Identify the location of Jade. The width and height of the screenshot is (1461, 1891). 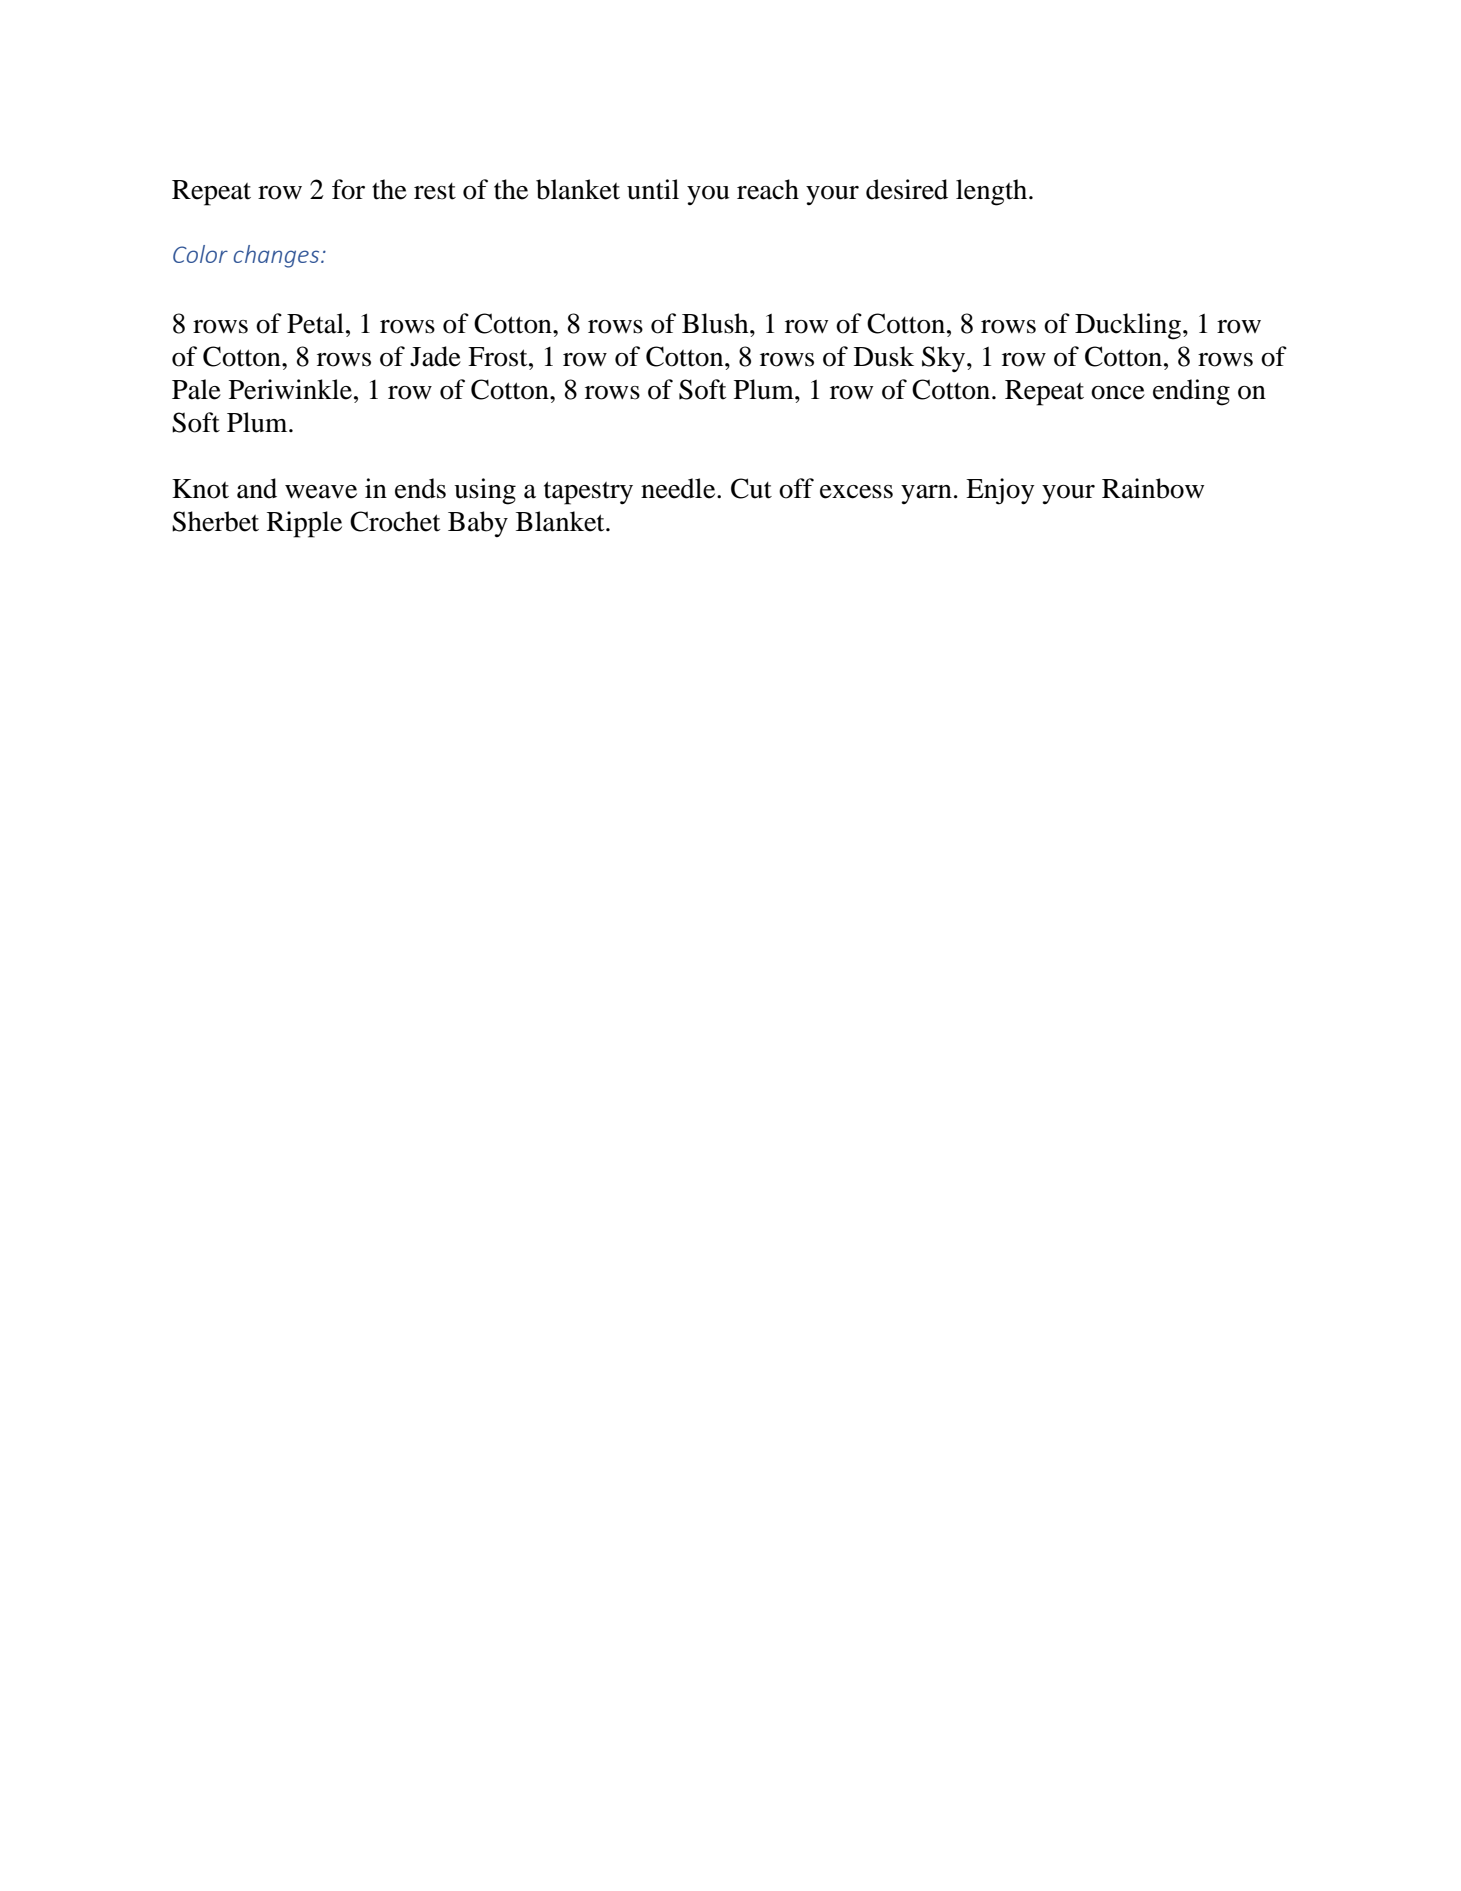
(435, 356).
